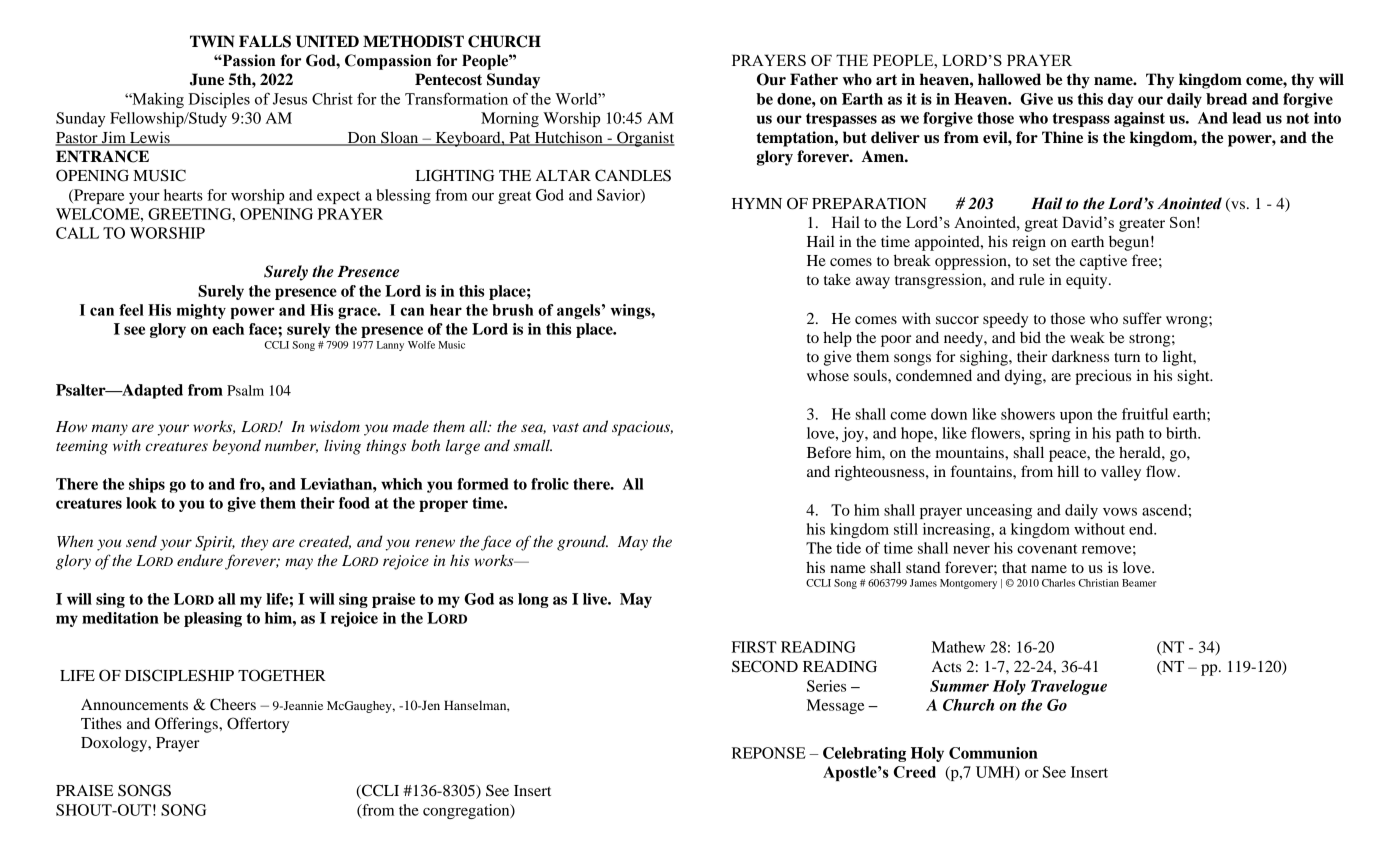  What do you see at coordinates (207, 79) in the image?
I see `June` at bounding box center [207, 79].
